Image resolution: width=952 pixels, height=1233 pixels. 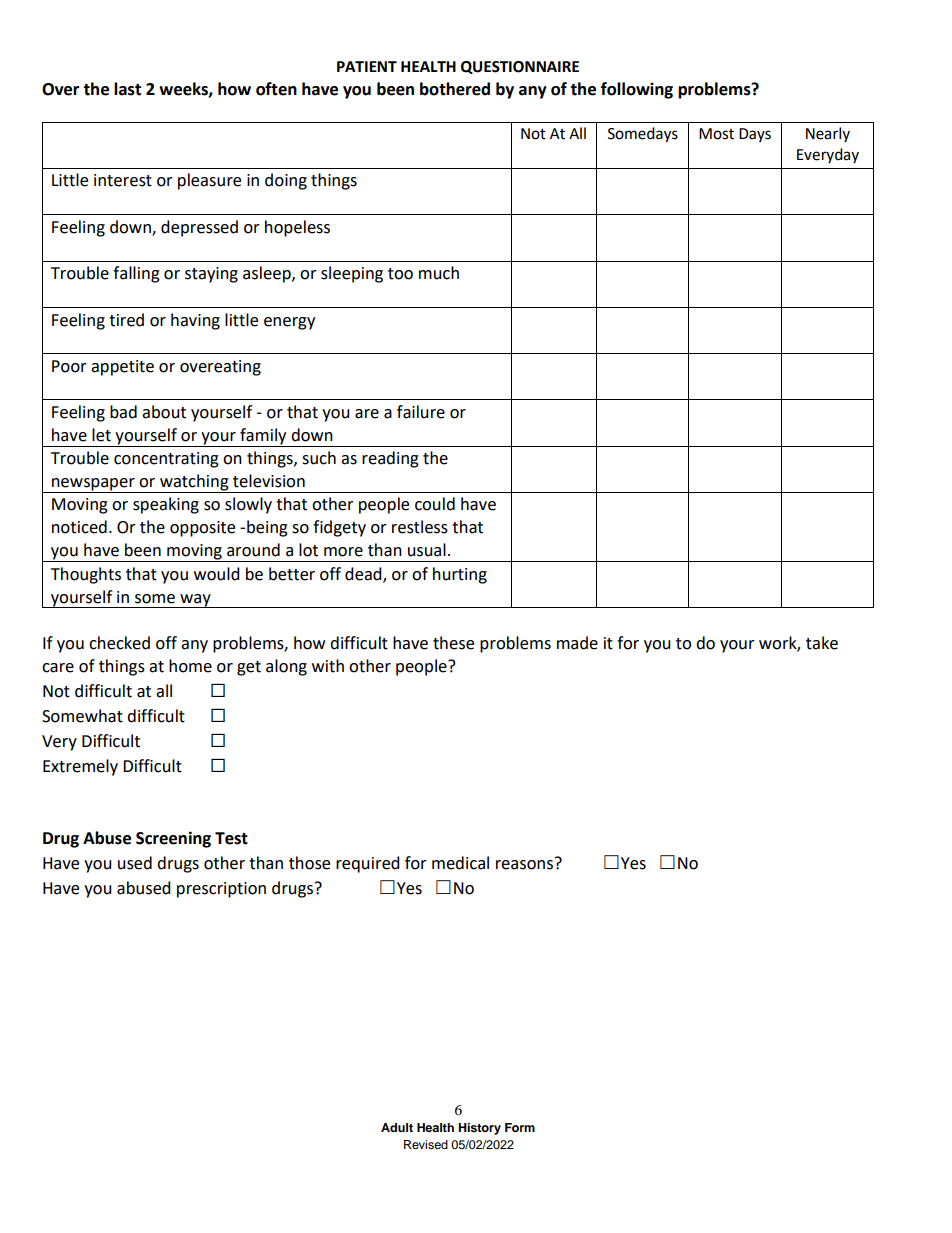 I want to click on concentrating, so click(x=166, y=460).
